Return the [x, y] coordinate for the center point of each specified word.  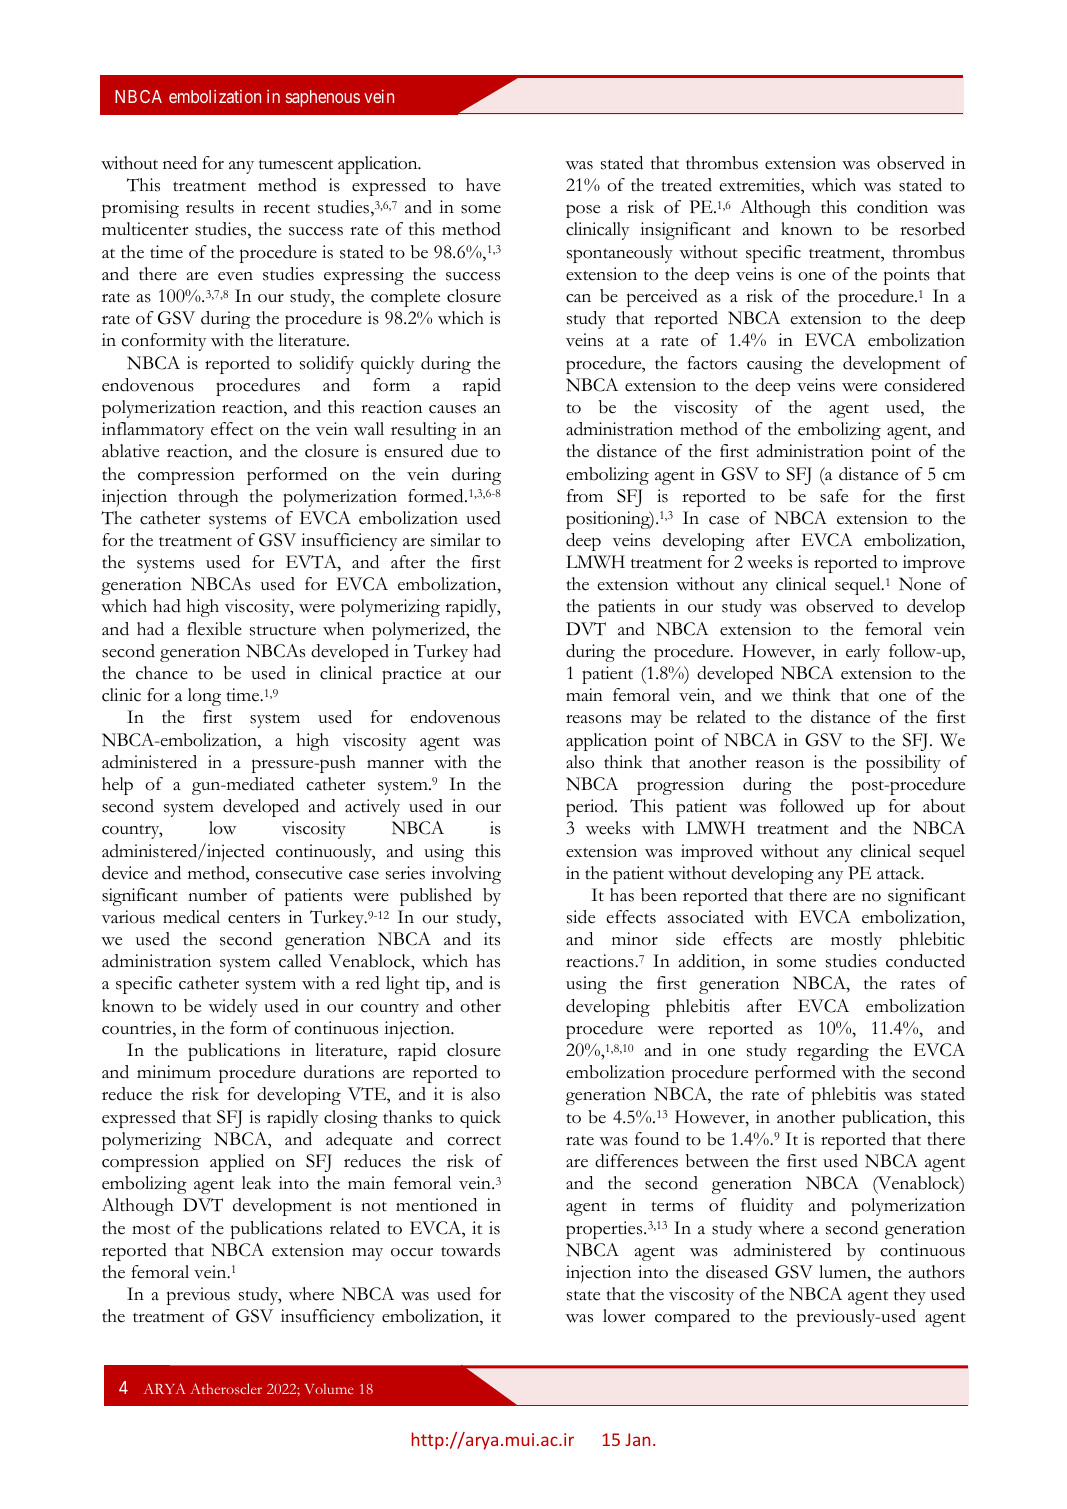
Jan [637, 1439]
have [483, 185]
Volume [329, 1388]
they [910, 1296]
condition [892, 207]
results [210, 207]
